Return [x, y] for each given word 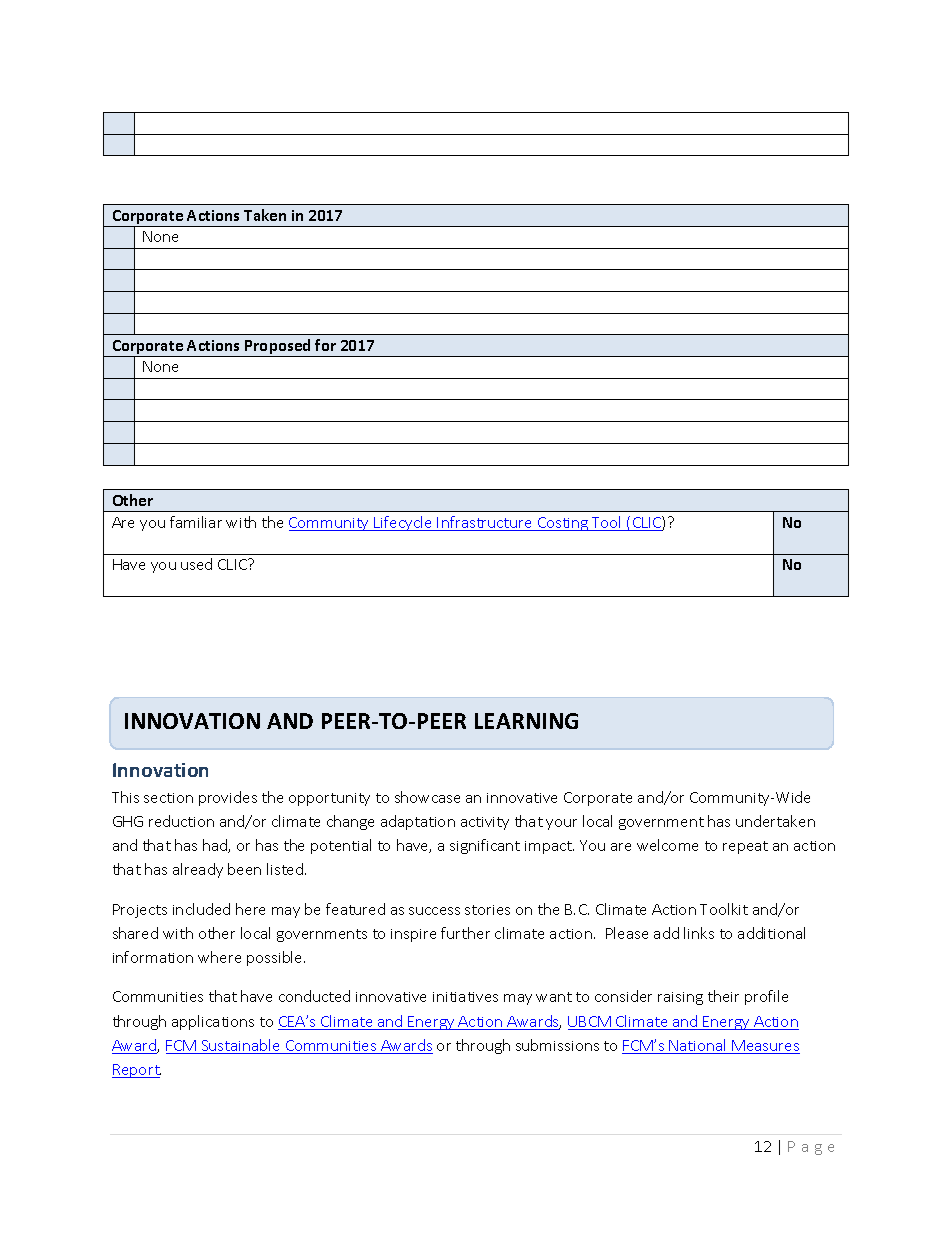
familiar [196, 522]
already [198, 870]
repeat [745, 847]
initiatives [465, 997]
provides [228, 798]
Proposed [278, 348]
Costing [563, 524]
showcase [427, 797]
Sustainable [241, 1046]
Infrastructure [485, 523]
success [434, 911]
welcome [667, 845]
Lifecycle [403, 523]
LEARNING [526, 721]
